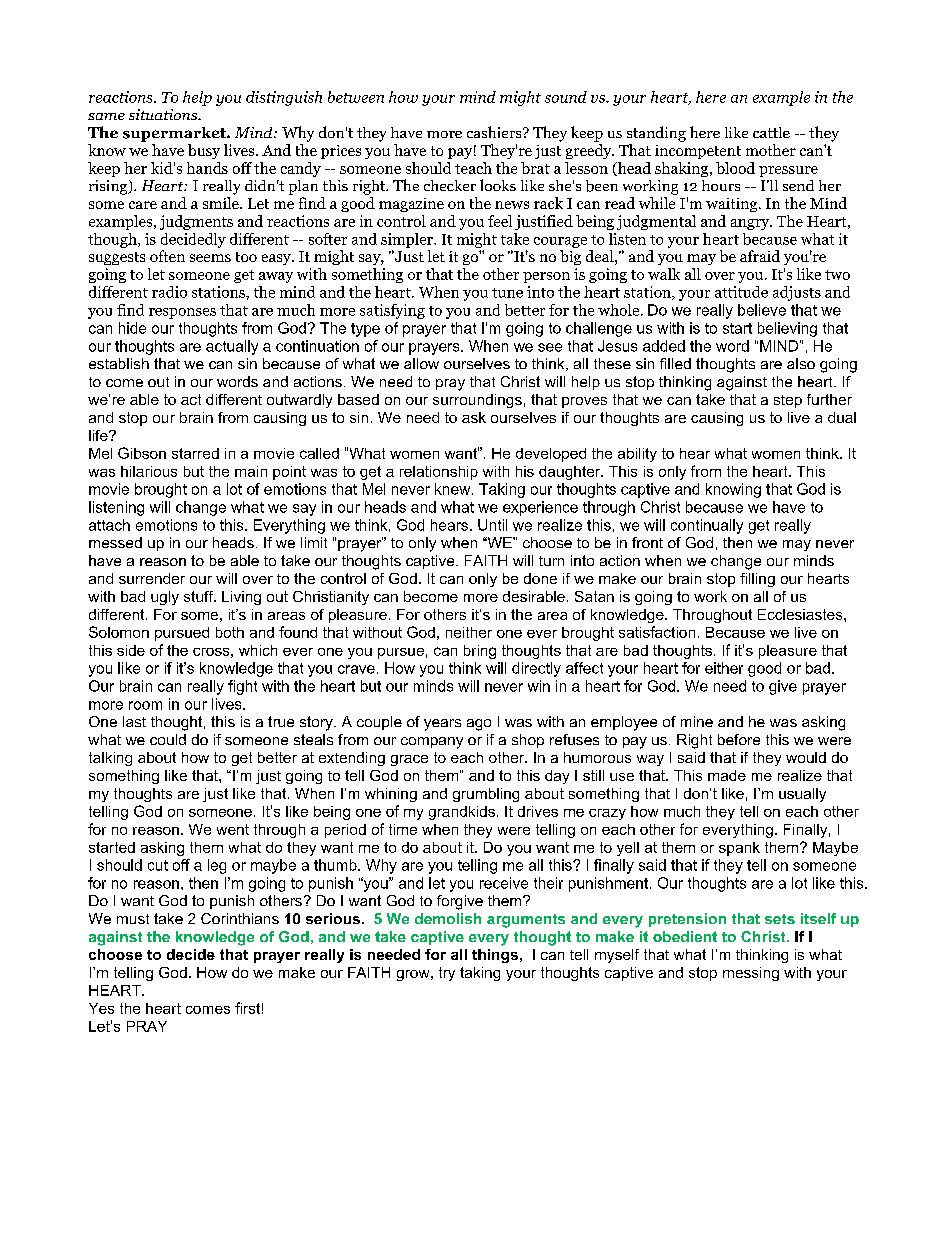  Describe the element at coordinates (175, 134) in the page. I see `supermarket` at that location.
